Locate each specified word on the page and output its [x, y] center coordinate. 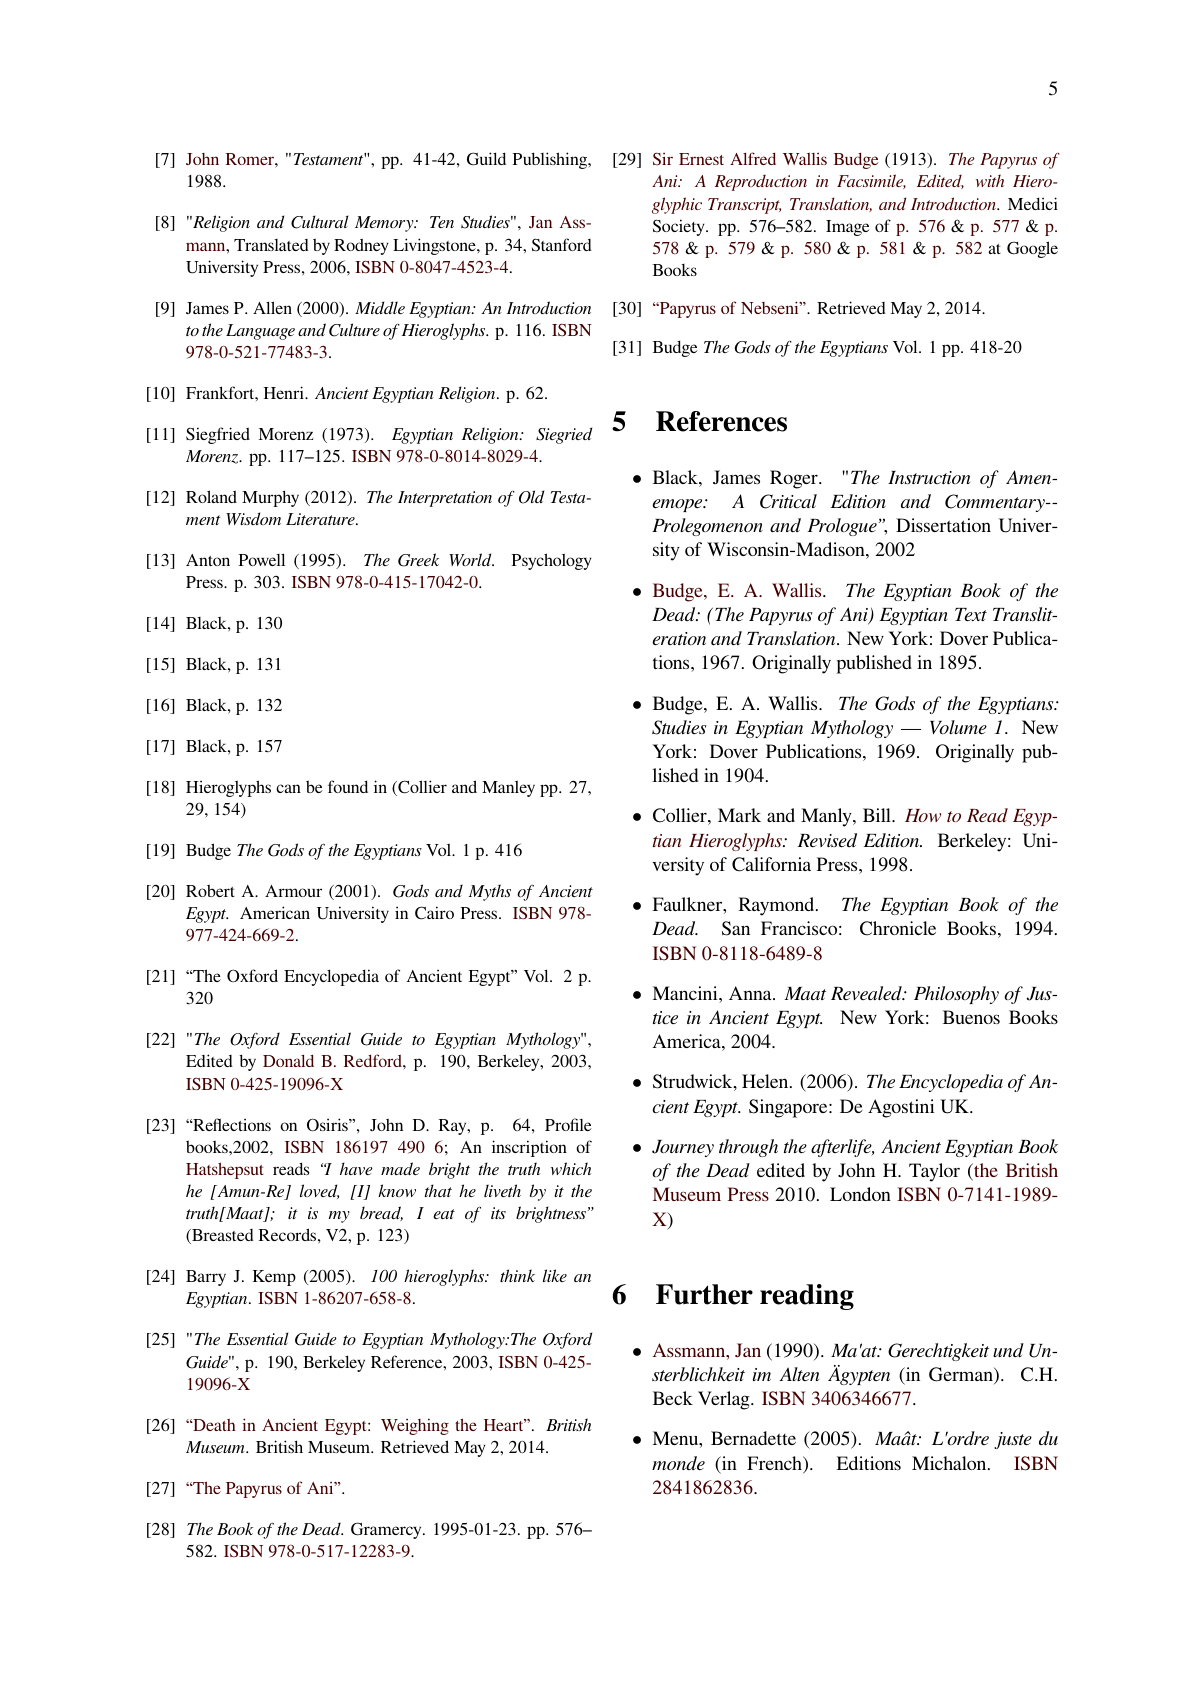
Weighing [415, 1426]
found [348, 786]
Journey [683, 1148]
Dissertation [943, 525]
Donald [288, 1060]
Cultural [320, 222]
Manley [508, 788]
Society [680, 227]
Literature [321, 519]
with [990, 180]
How [923, 815]
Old [531, 497]
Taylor [934, 1172]
